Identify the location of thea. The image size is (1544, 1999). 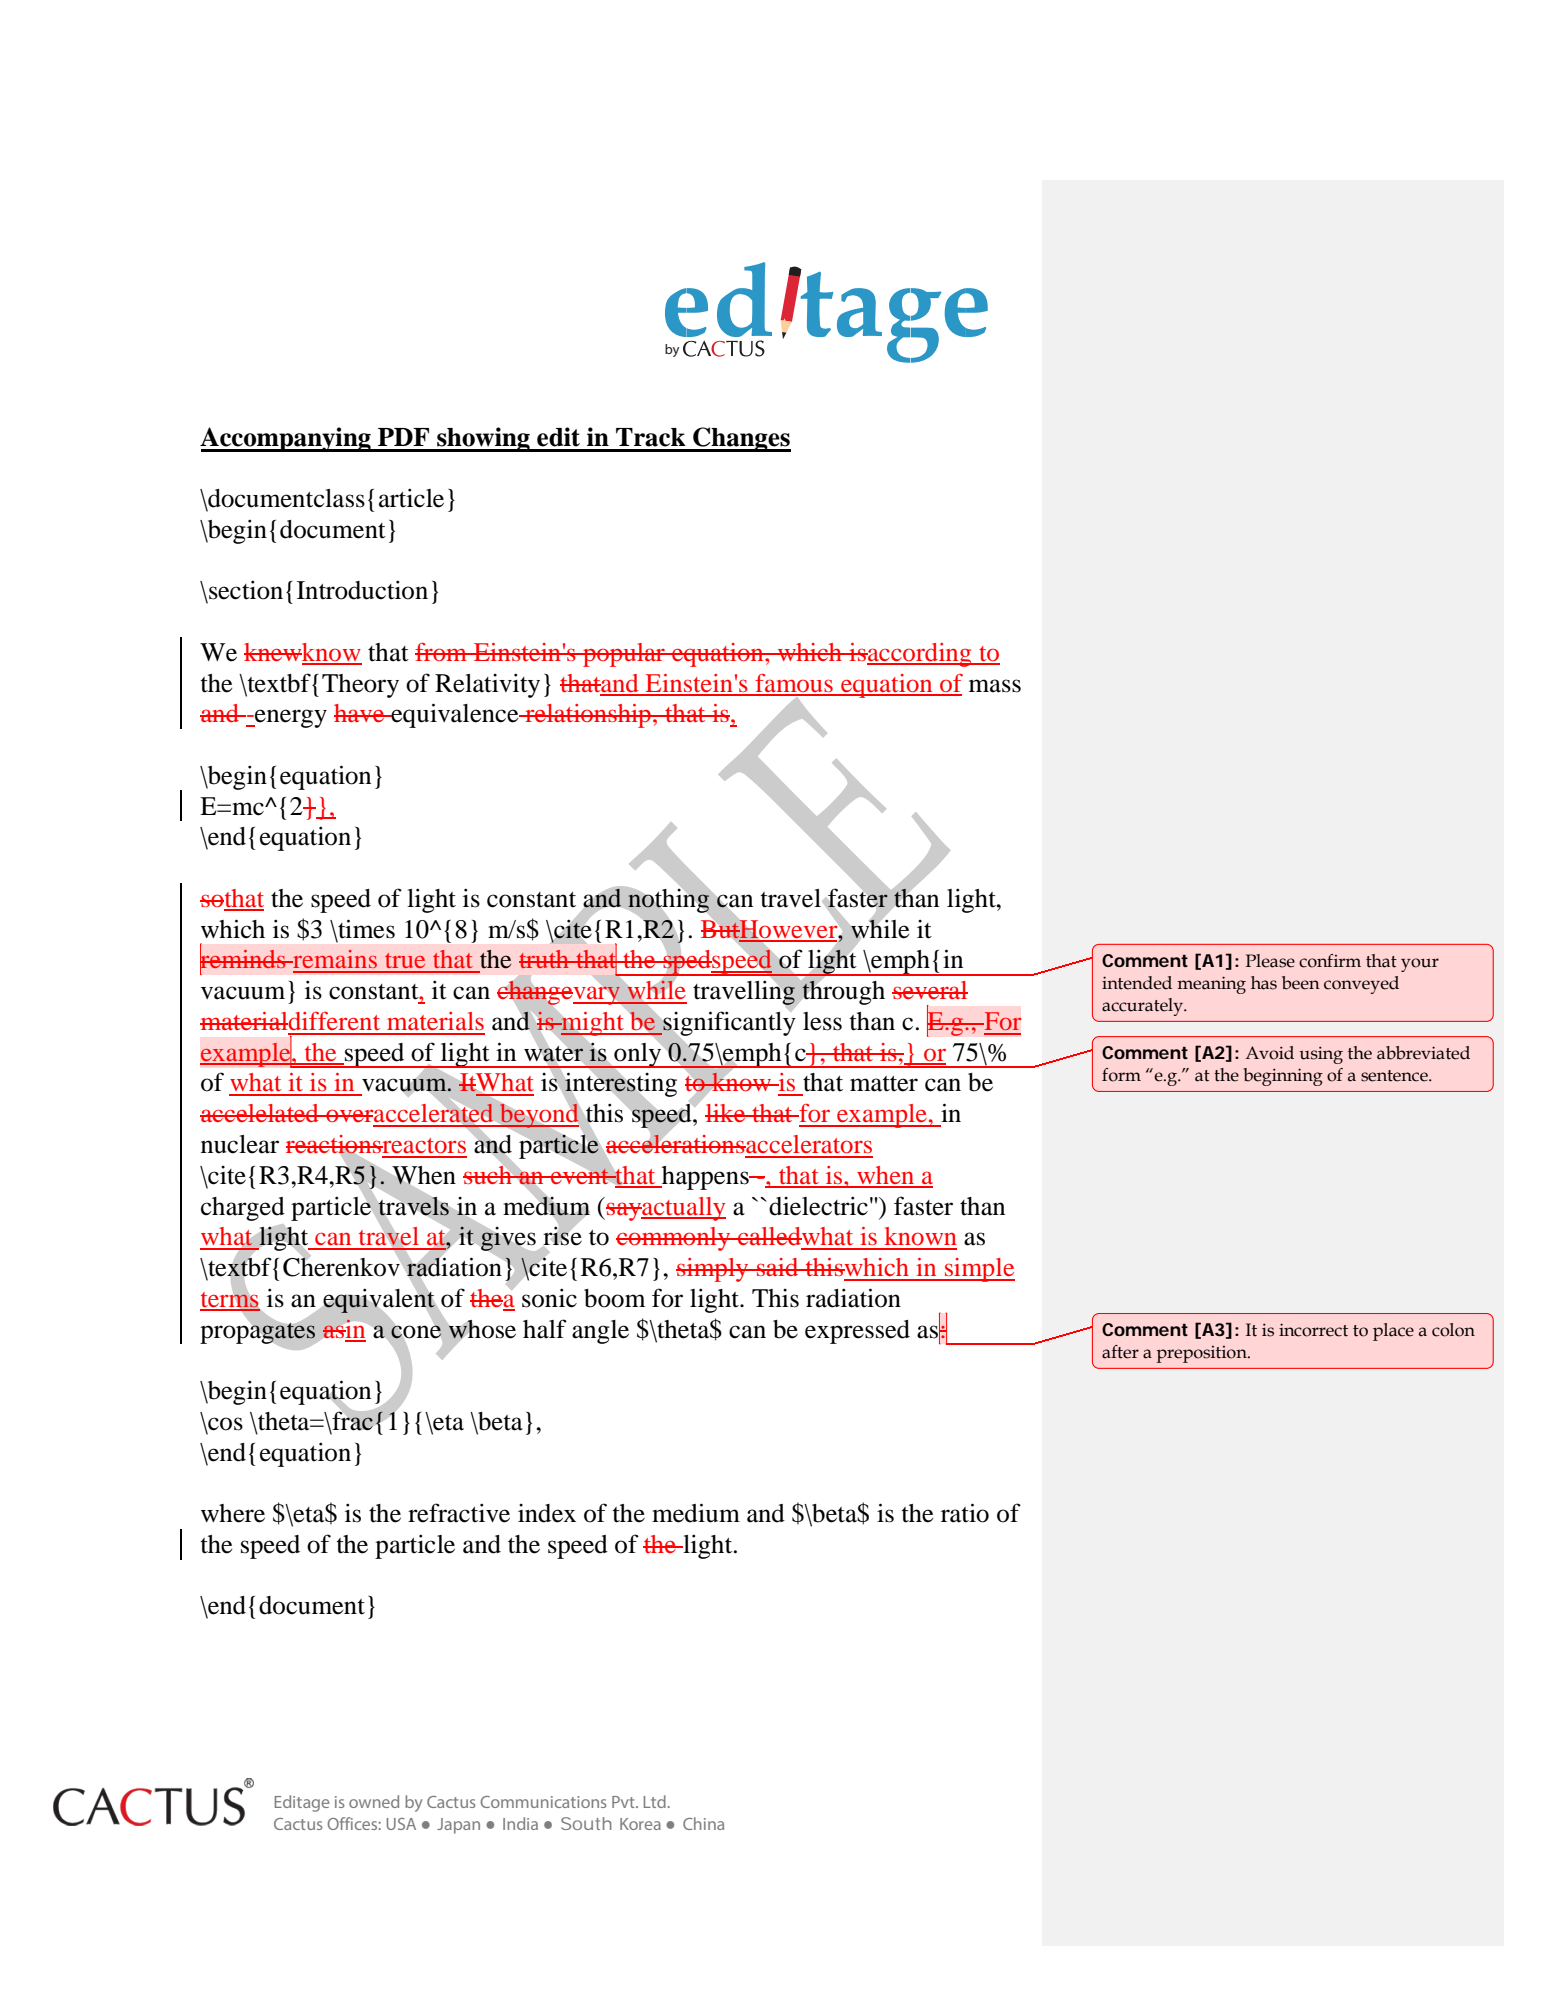
(492, 1298).
